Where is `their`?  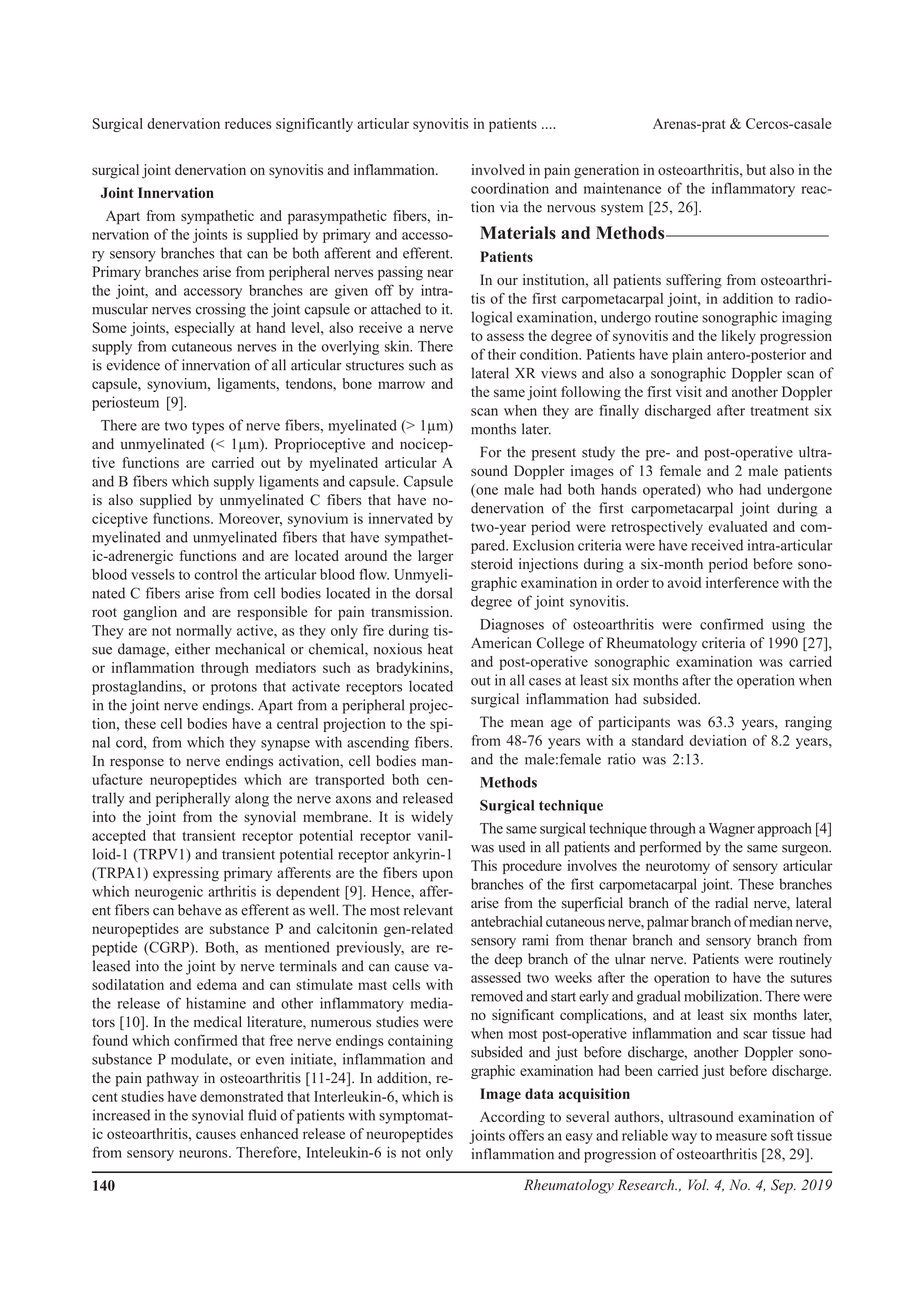
their is located at coordinates (502, 354).
